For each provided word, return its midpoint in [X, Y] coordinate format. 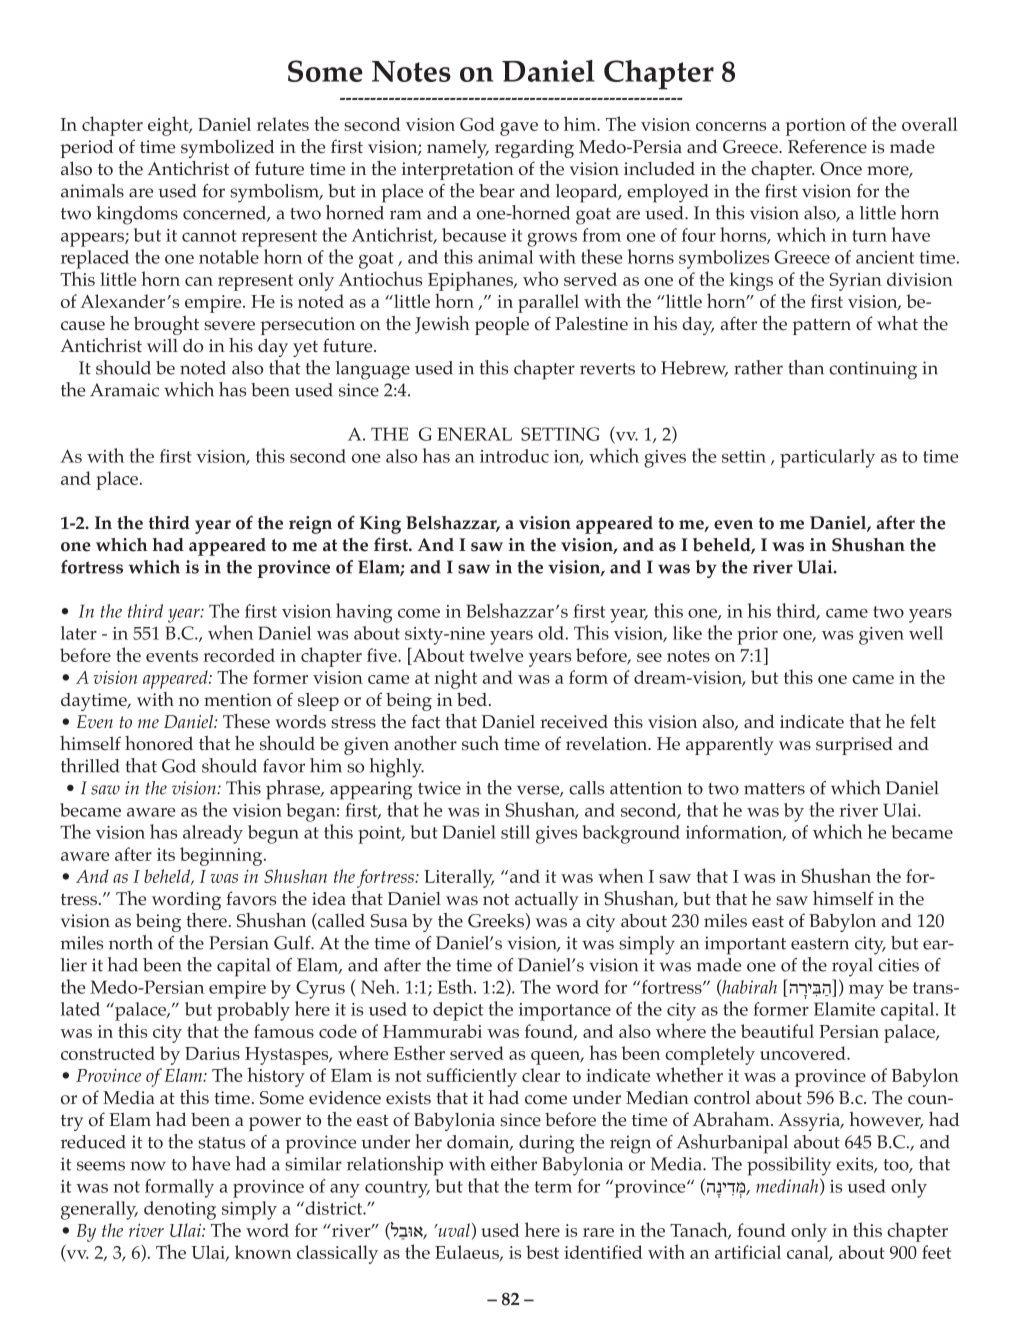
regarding [534, 148]
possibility [789, 1166]
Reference [827, 146]
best [542, 1252]
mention [238, 700]
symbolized [227, 148]
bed [473, 699]
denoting [180, 1210]
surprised [854, 746]
